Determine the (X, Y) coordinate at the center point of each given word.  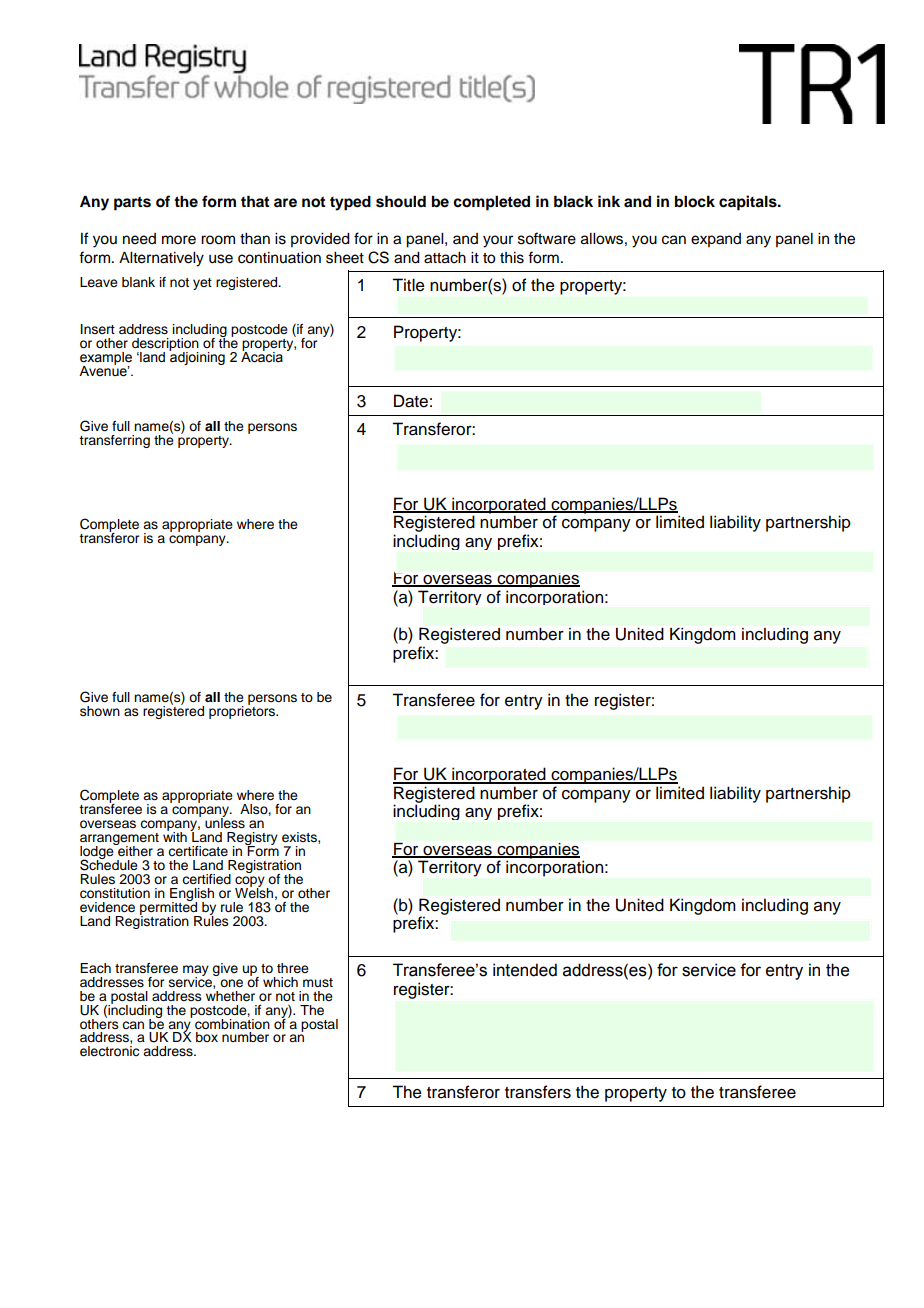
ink (609, 201)
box (207, 1037)
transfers (538, 1092)
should (401, 201)
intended (525, 970)
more (179, 240)
